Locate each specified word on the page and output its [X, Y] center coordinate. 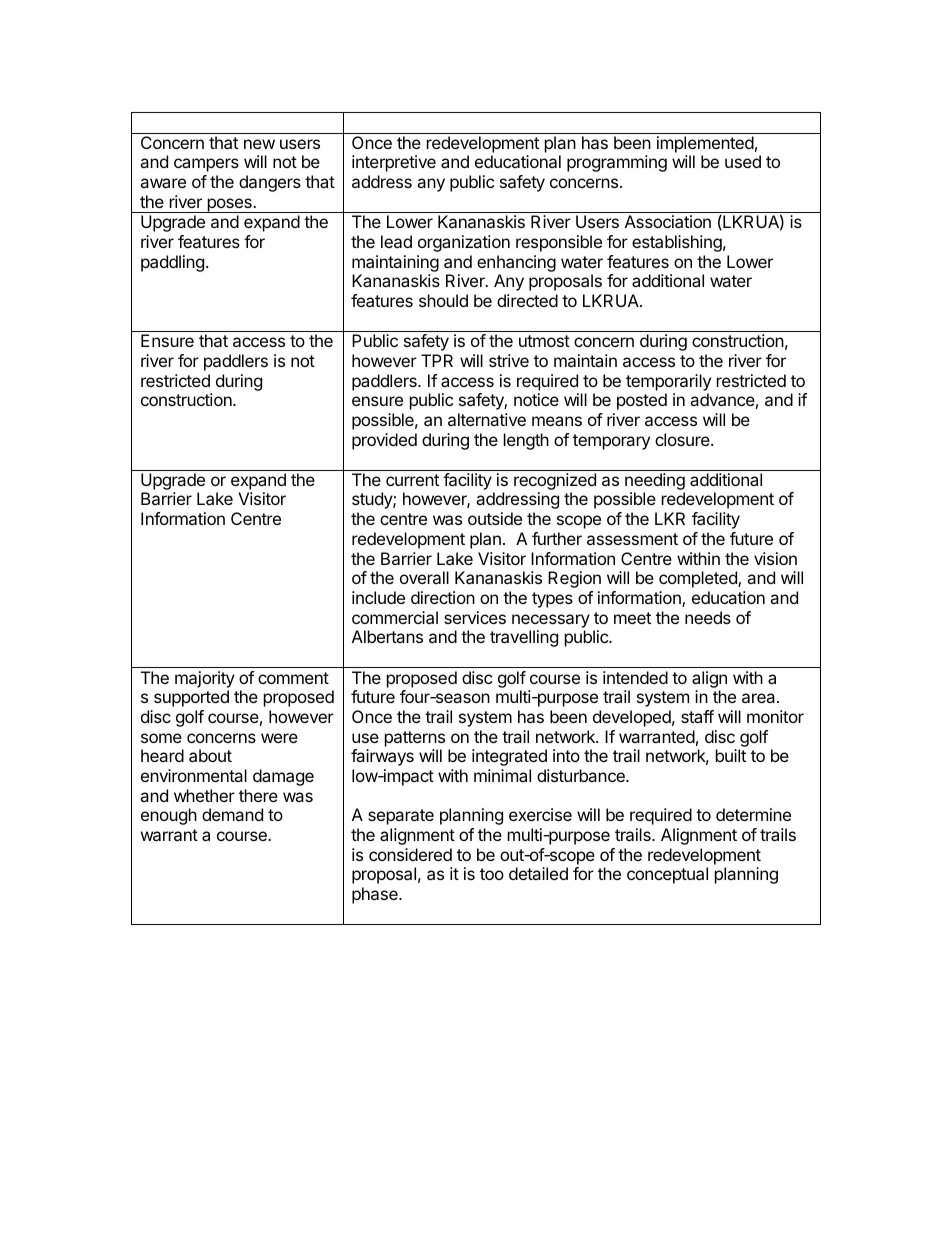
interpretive [394, 163]
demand [232, 814]
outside [495, 518]
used [743, 161]
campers [206, 165]
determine [753, 814]
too [492, 874]
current [412, 480]
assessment [632, 539]
